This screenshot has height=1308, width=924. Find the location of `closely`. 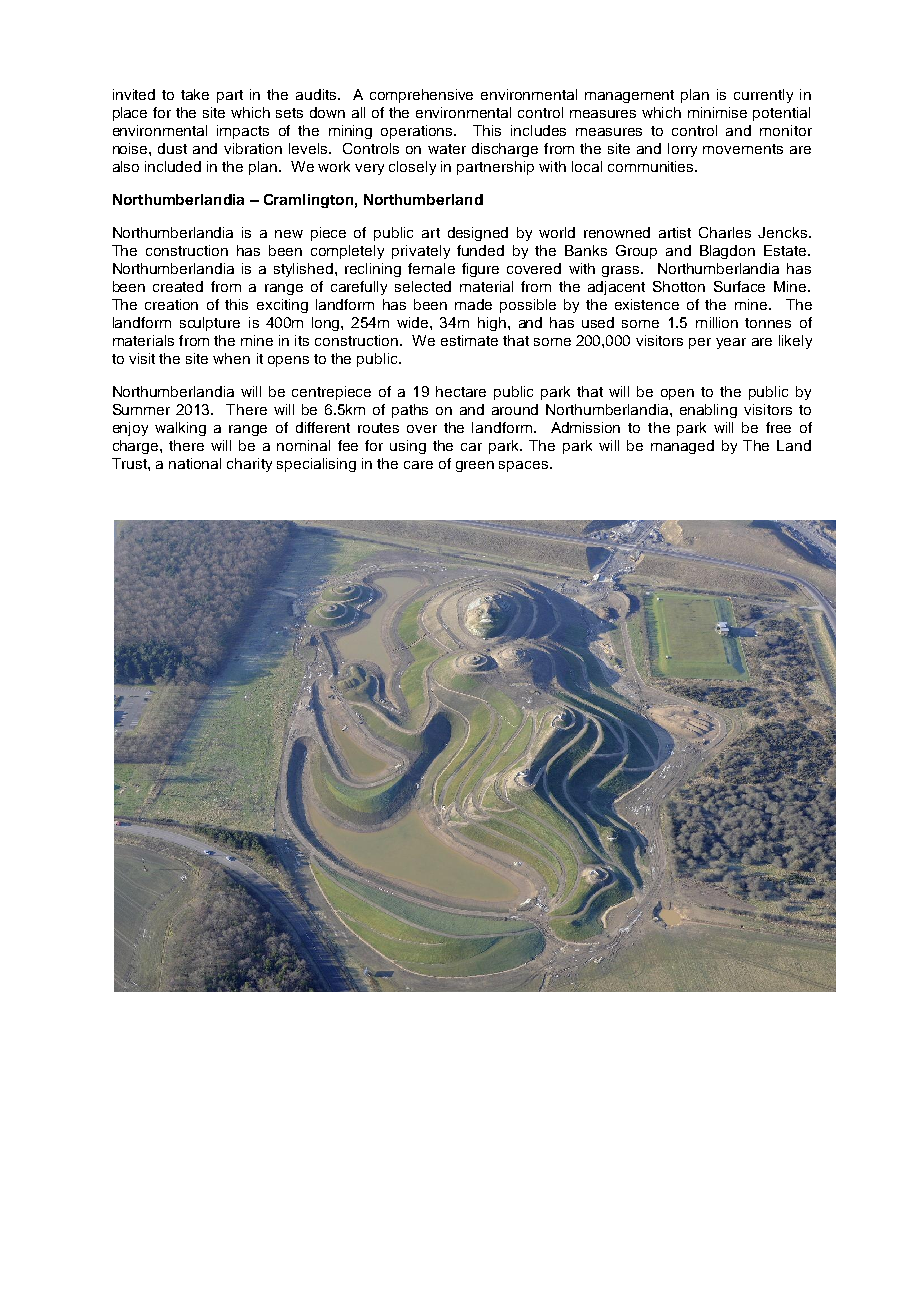

closely is located at coordinates (412, 168).
